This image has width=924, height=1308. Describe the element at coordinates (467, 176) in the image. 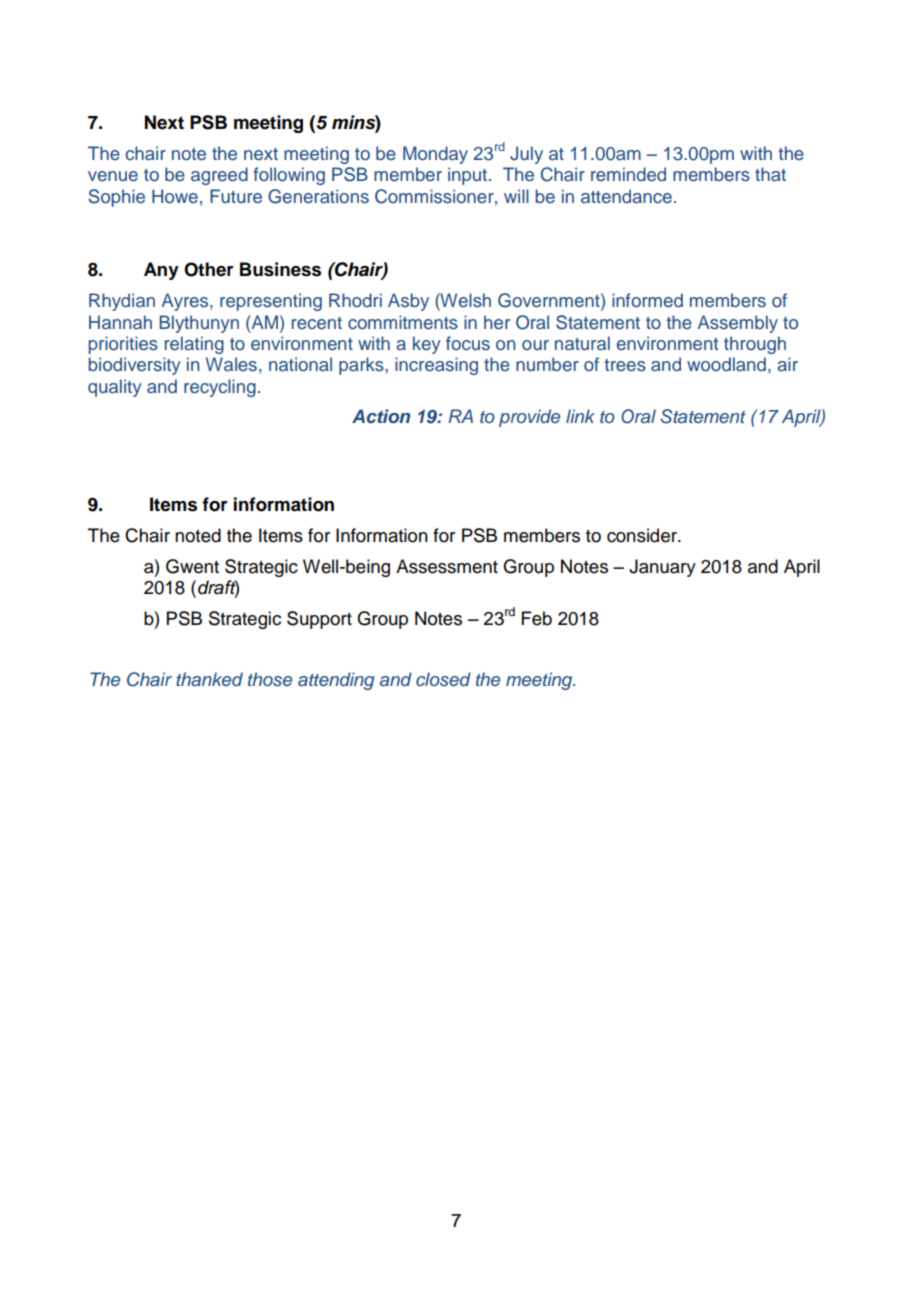

I see `input` at that location.
